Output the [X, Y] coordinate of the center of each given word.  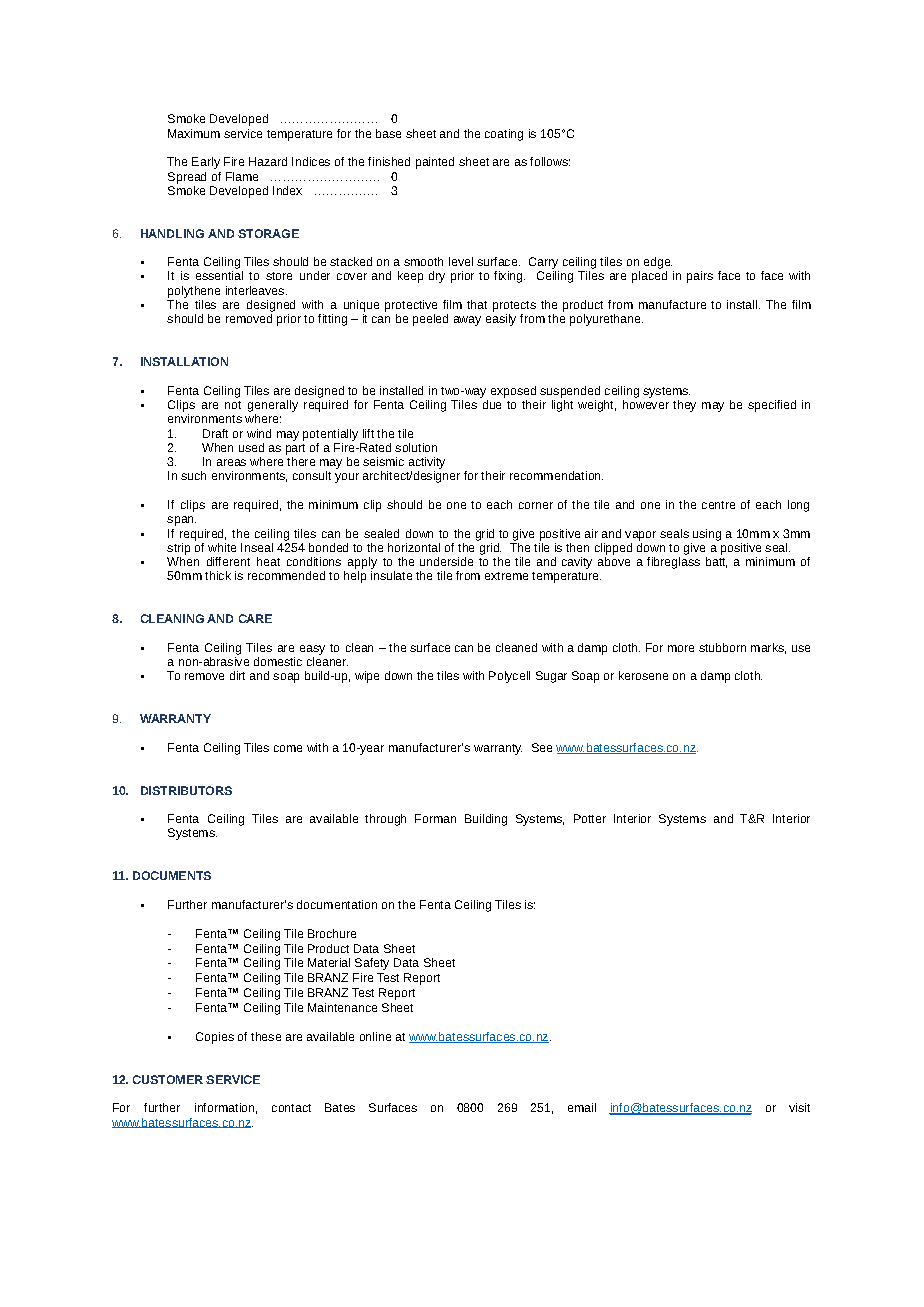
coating [504, 135]
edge [658, 263]
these [266, 1036]
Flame [242, 176]
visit [799, 1107]
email [582, 1107]
